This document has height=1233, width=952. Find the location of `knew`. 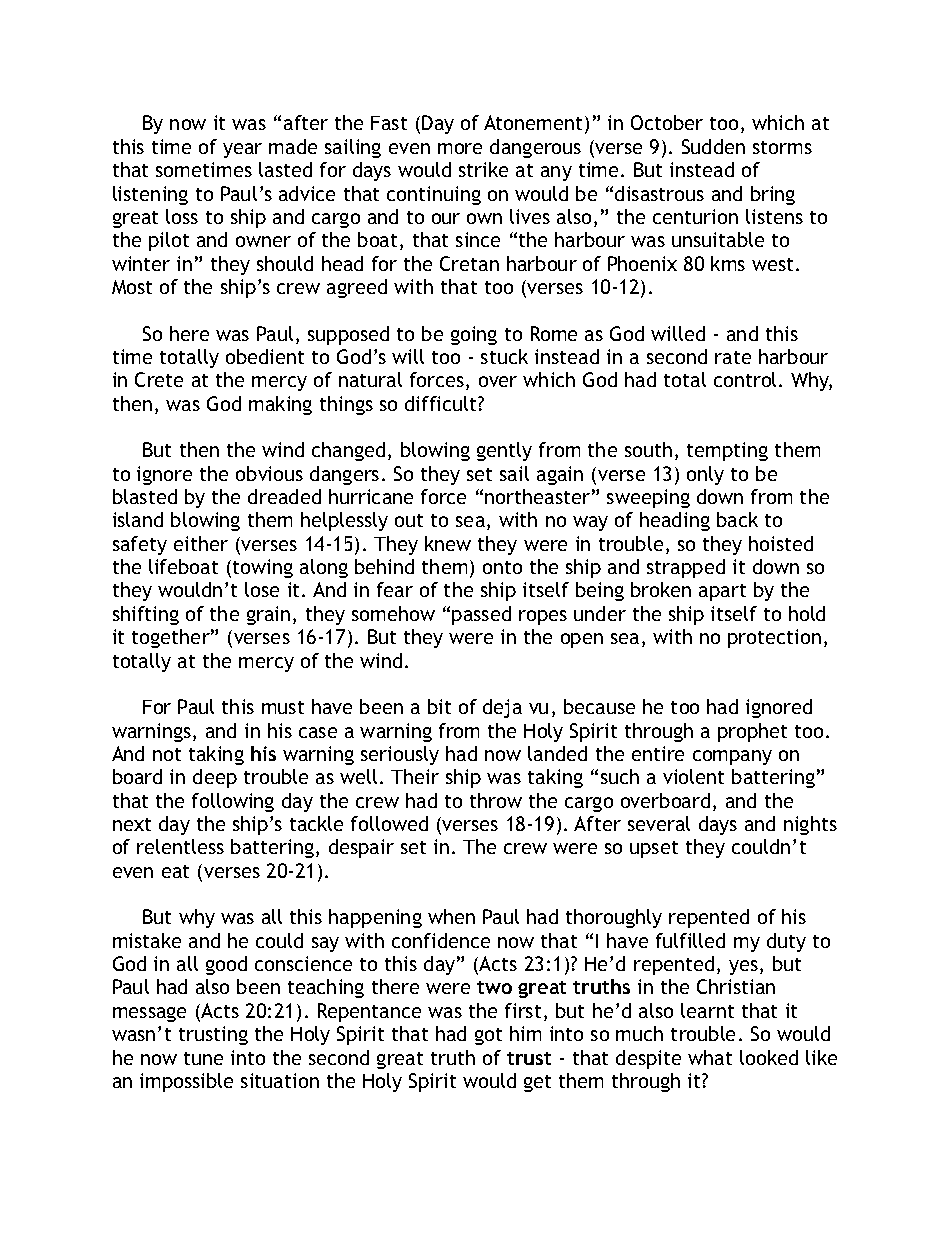

knew is located at coordinates (448, 543).
